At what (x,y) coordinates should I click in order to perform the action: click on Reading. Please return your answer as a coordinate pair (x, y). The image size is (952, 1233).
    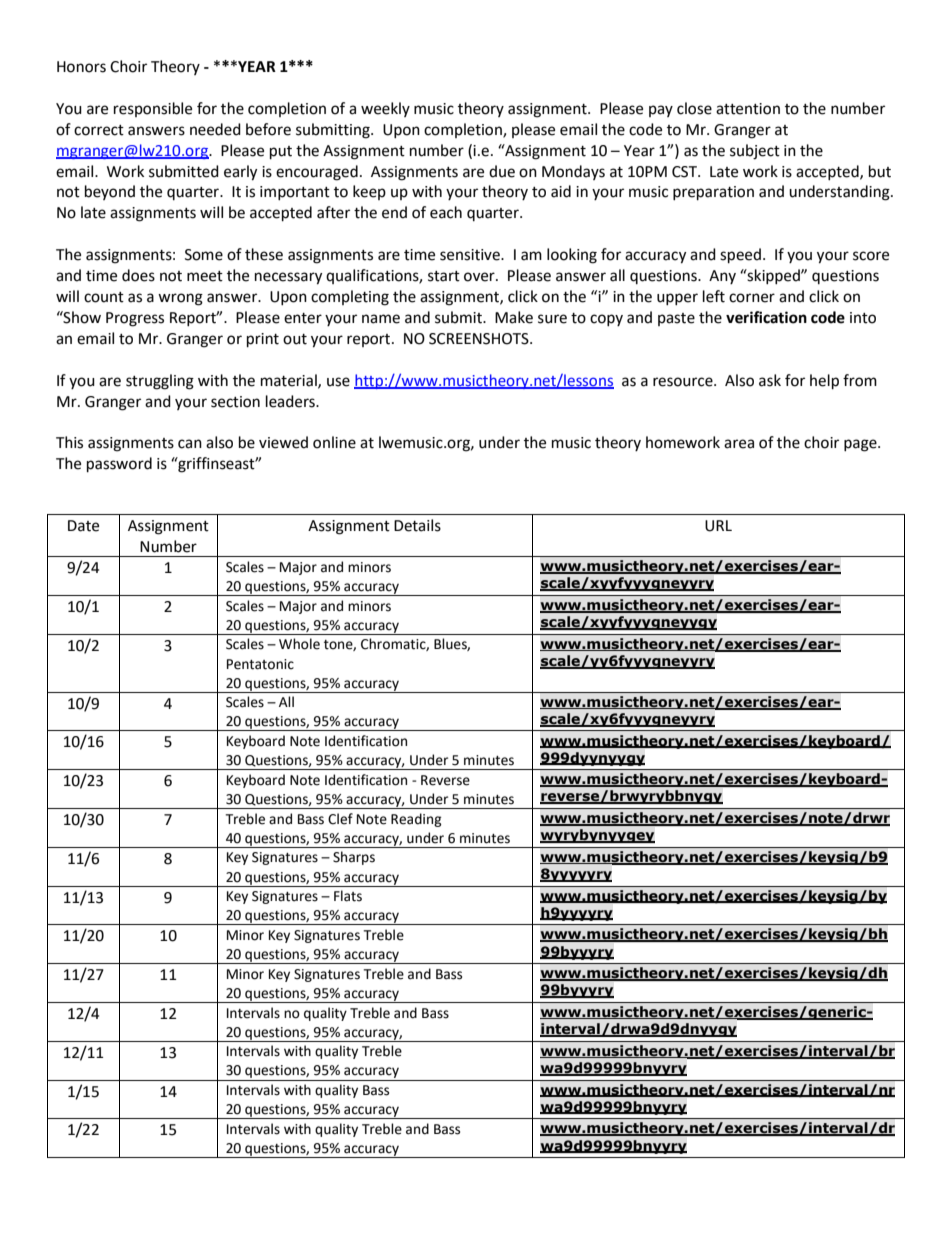
    Looking at the image, I should click on (416, 820).
